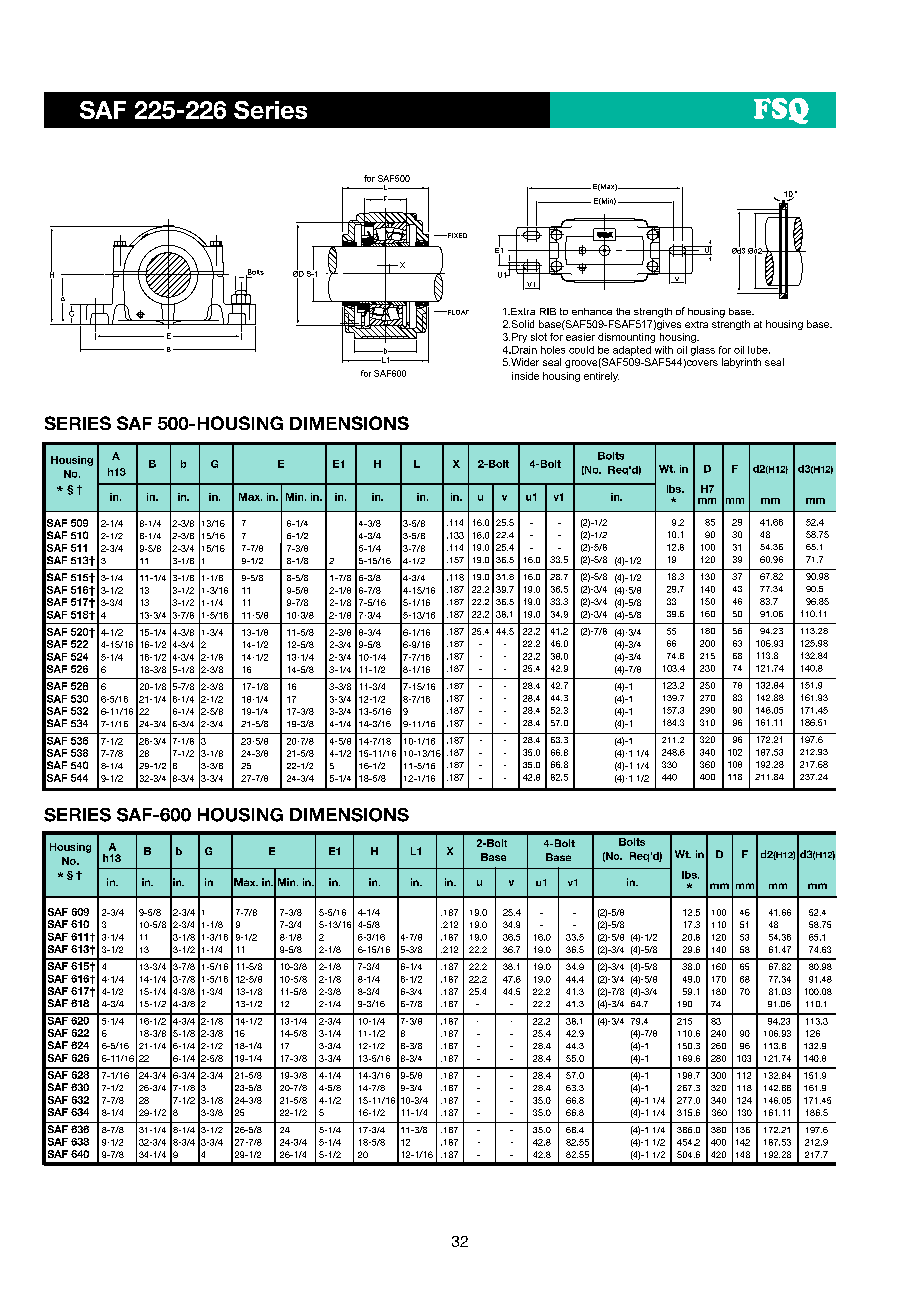 The width and height of the page is (924, 1308). Describe the element at coordinates (601, 377) in the page. I see `entirely` at that location.
